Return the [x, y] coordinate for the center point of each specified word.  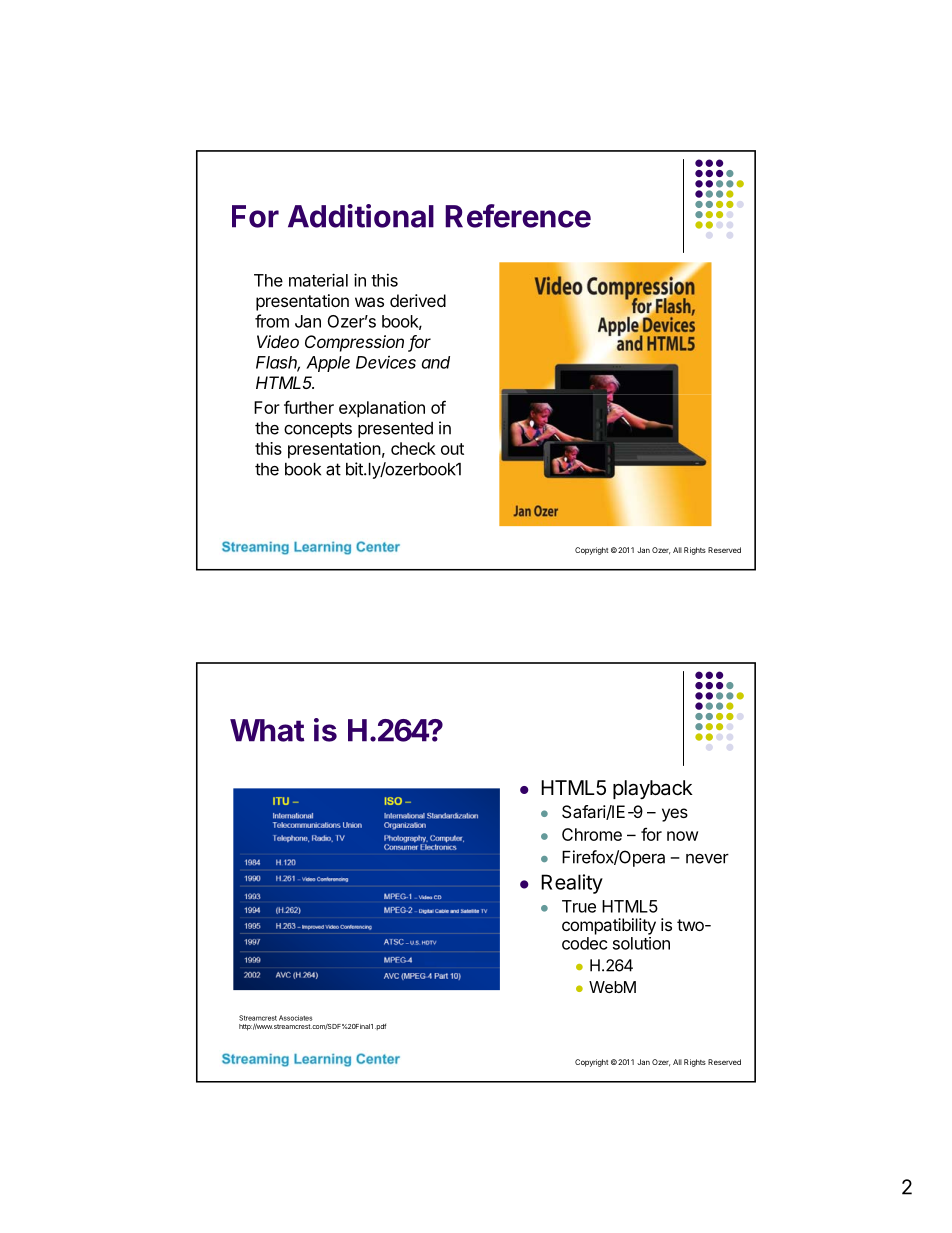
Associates [296, 1018]
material [318, 280]
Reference [518, 216]
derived [418, 300]
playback [653, 789]
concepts [318, 430]
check [413, 448]
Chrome [592, 834]
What [267, 730]
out [452, 449]
